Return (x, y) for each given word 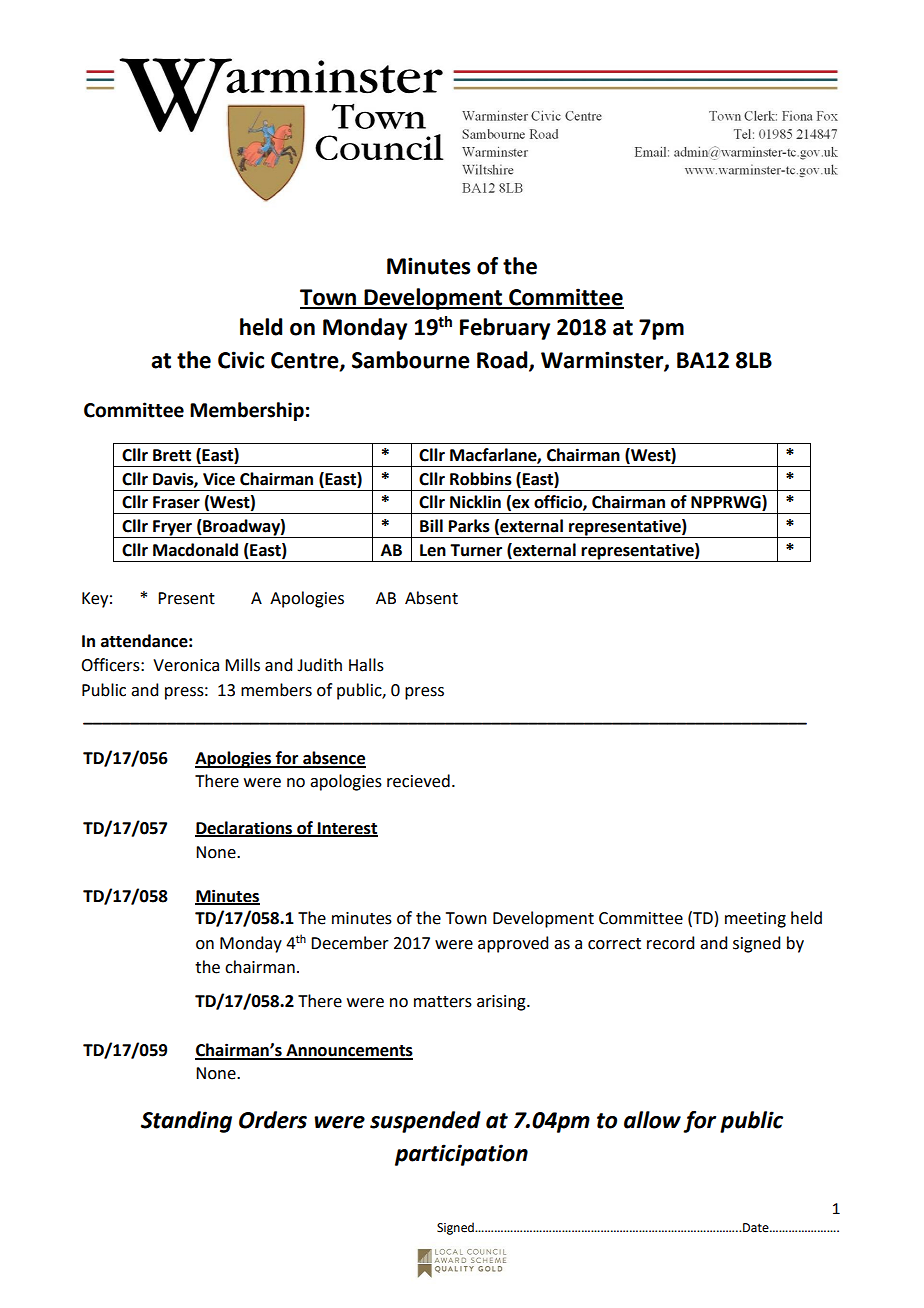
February (505, 329)
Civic (241, 360)
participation (461, 1155)
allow (652, 1120)
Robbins (481, 479)
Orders (273, 1120)
